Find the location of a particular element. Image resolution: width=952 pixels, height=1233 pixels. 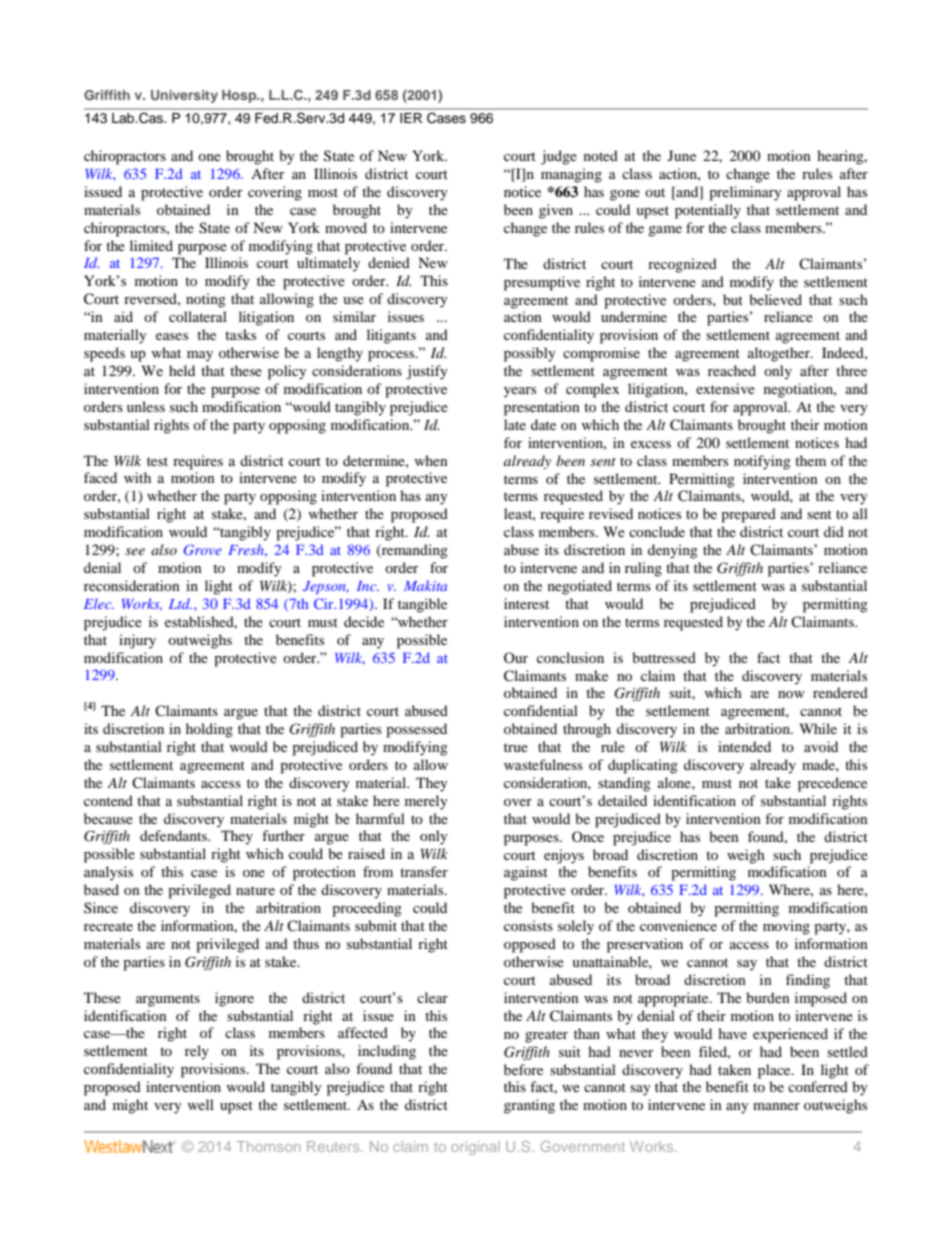

IER is located at coordinates (411, 118).
